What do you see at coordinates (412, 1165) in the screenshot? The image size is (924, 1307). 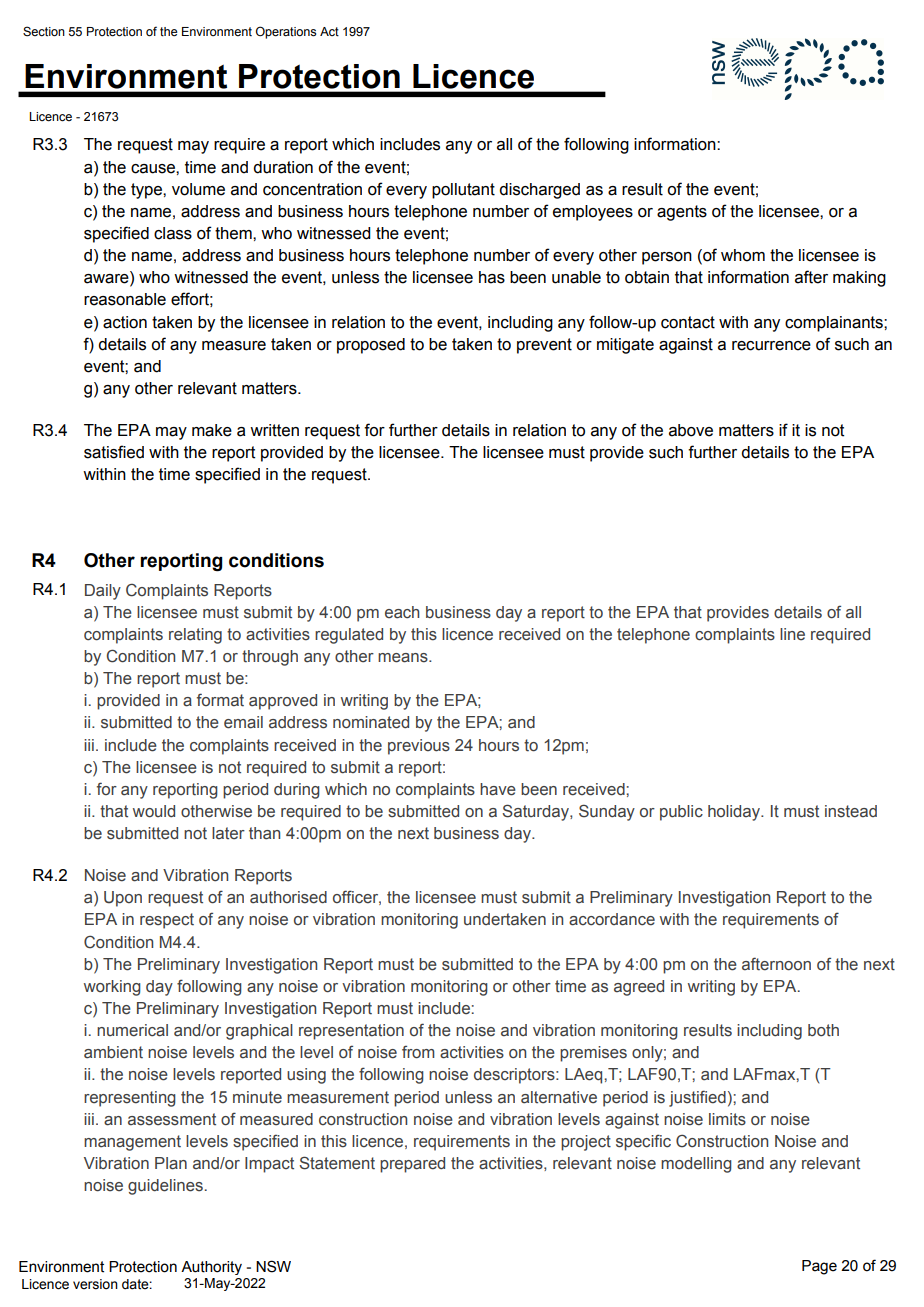 I see `prepared` at bounding box center [412, 1165].
